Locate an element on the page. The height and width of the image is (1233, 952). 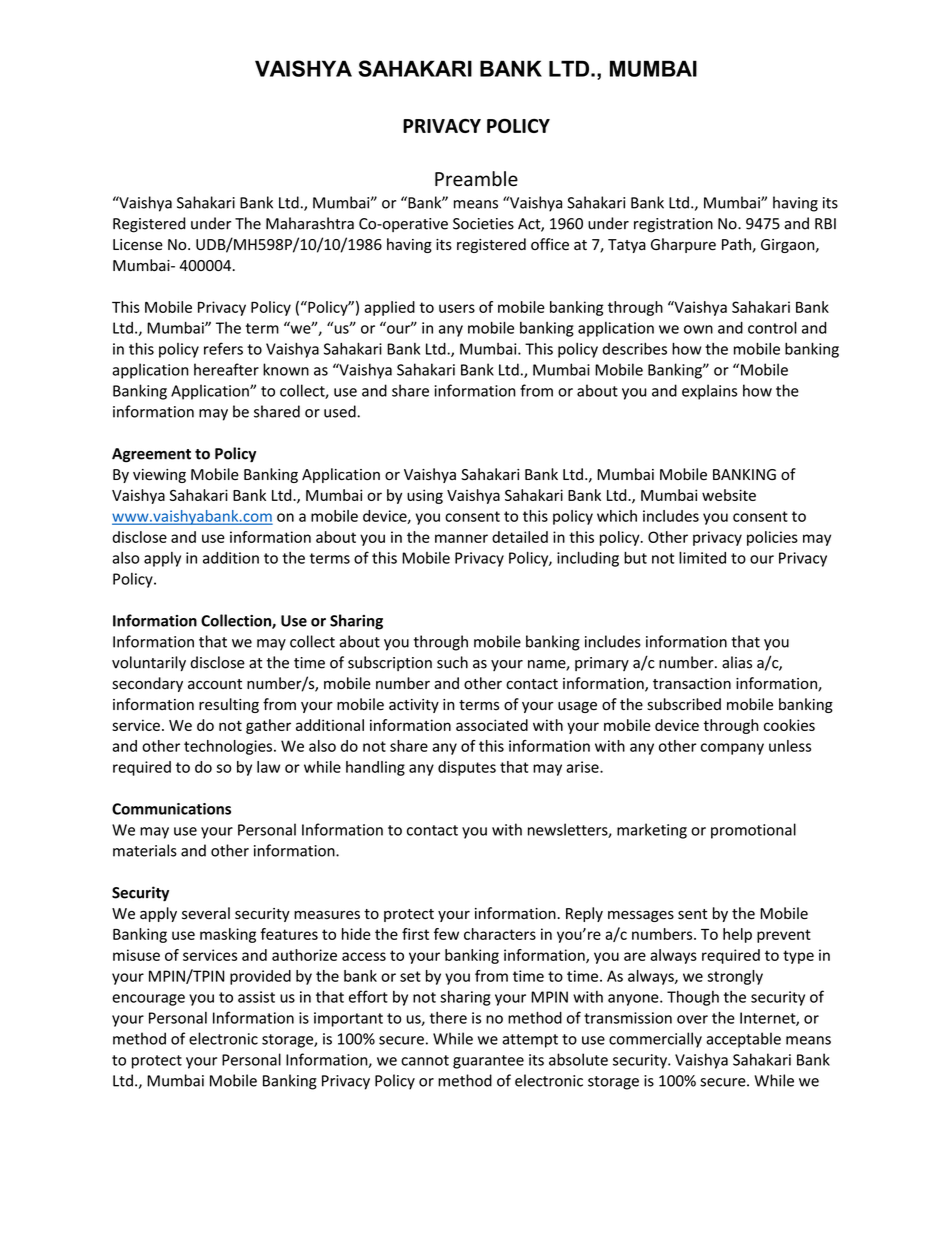
voluntarily is located at coordinates (149, 663).
